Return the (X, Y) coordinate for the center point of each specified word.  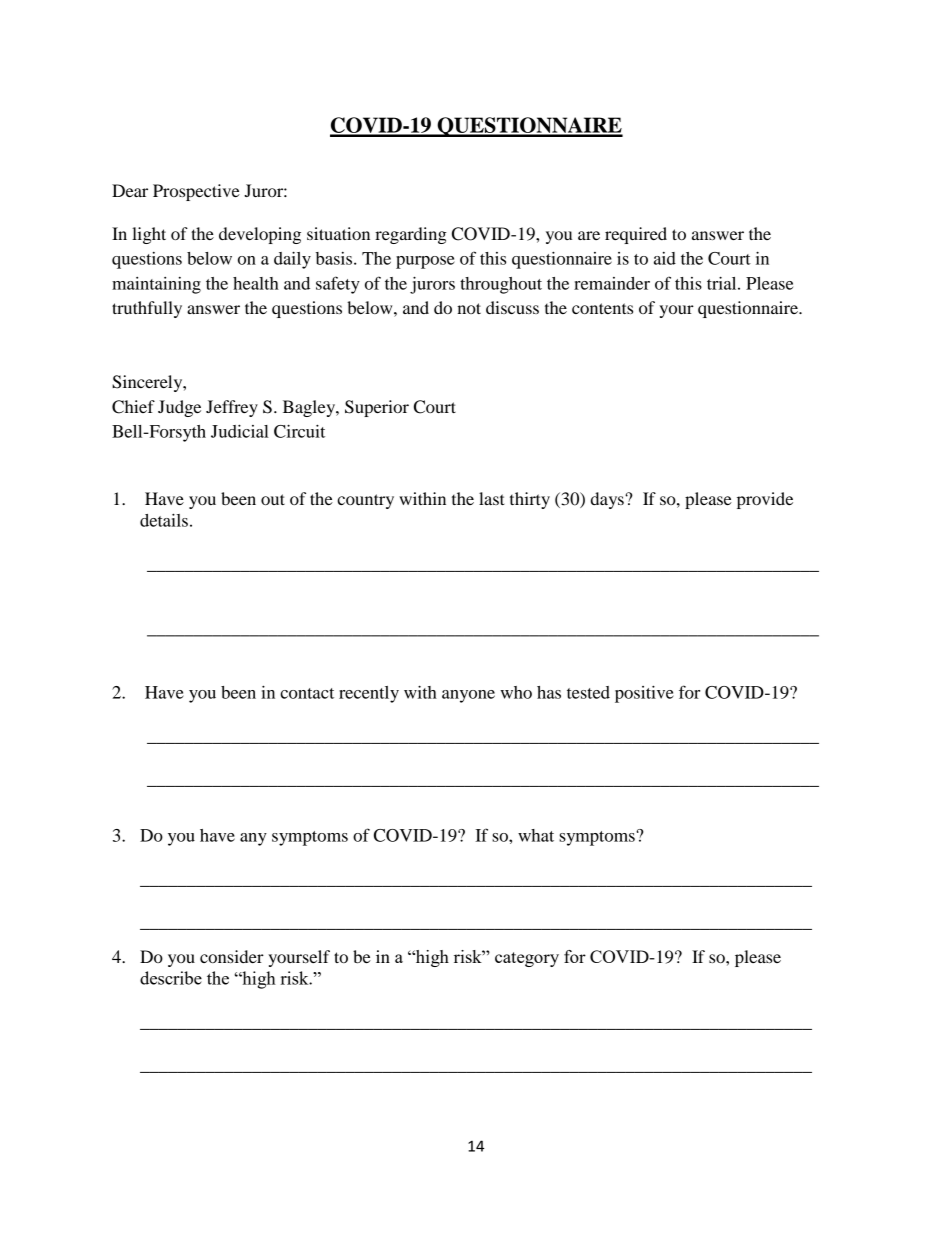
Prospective (196, 192)
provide (765, 500)
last (492, 498)
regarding (411, 235)
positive (644, 694)
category (527, 959)
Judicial (240, 431)
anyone (468, 696)
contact (307, 693)
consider (232, 956)
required (636, 235)
